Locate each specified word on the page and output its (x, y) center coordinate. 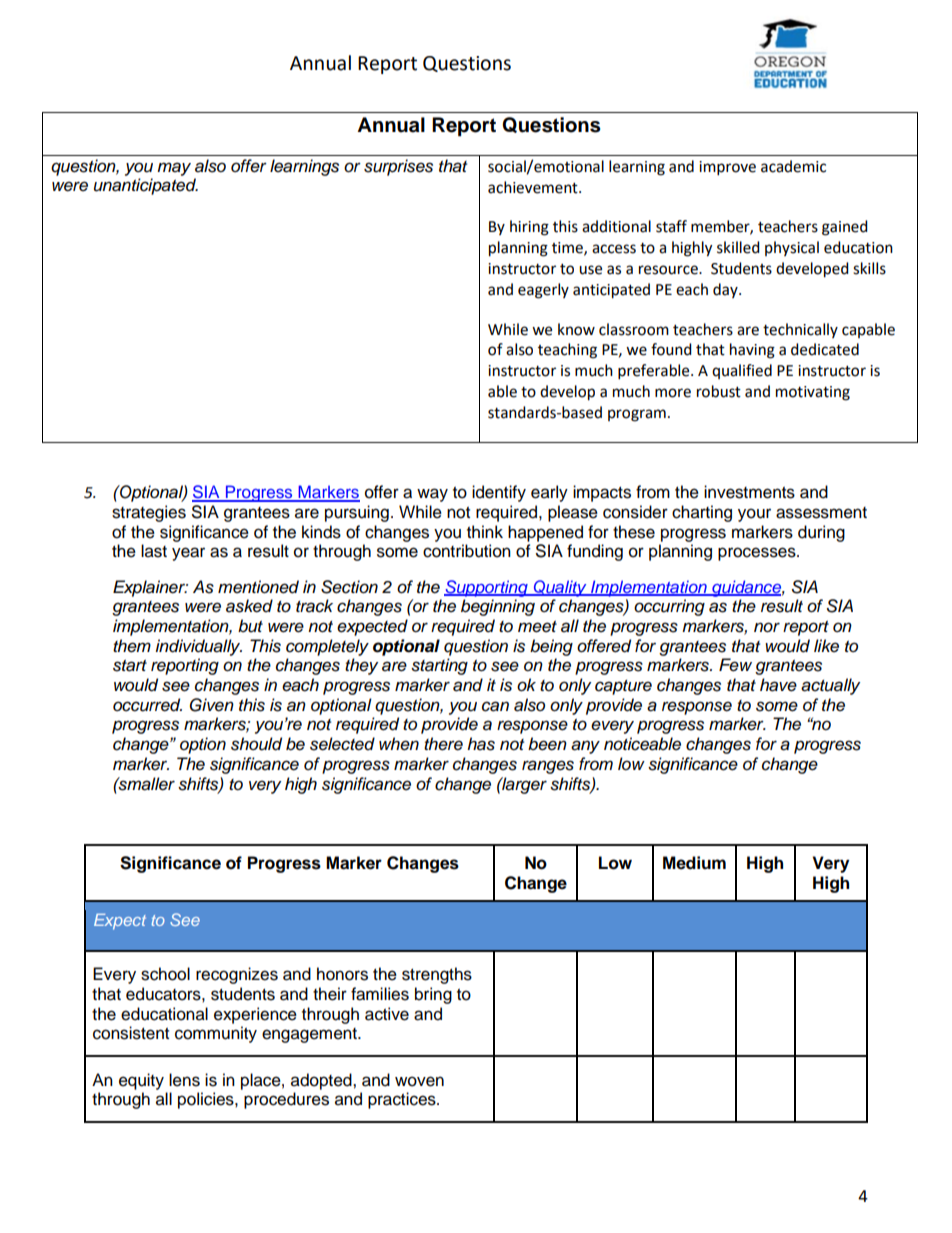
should (256, 744)
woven (419, 1081)
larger (523, 785)
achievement (534, 187)
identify (499, 493)
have (778, 685)
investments (749, 492)
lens (184, 1080)
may (174, 169)
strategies (149, 513)
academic (793, 166)
